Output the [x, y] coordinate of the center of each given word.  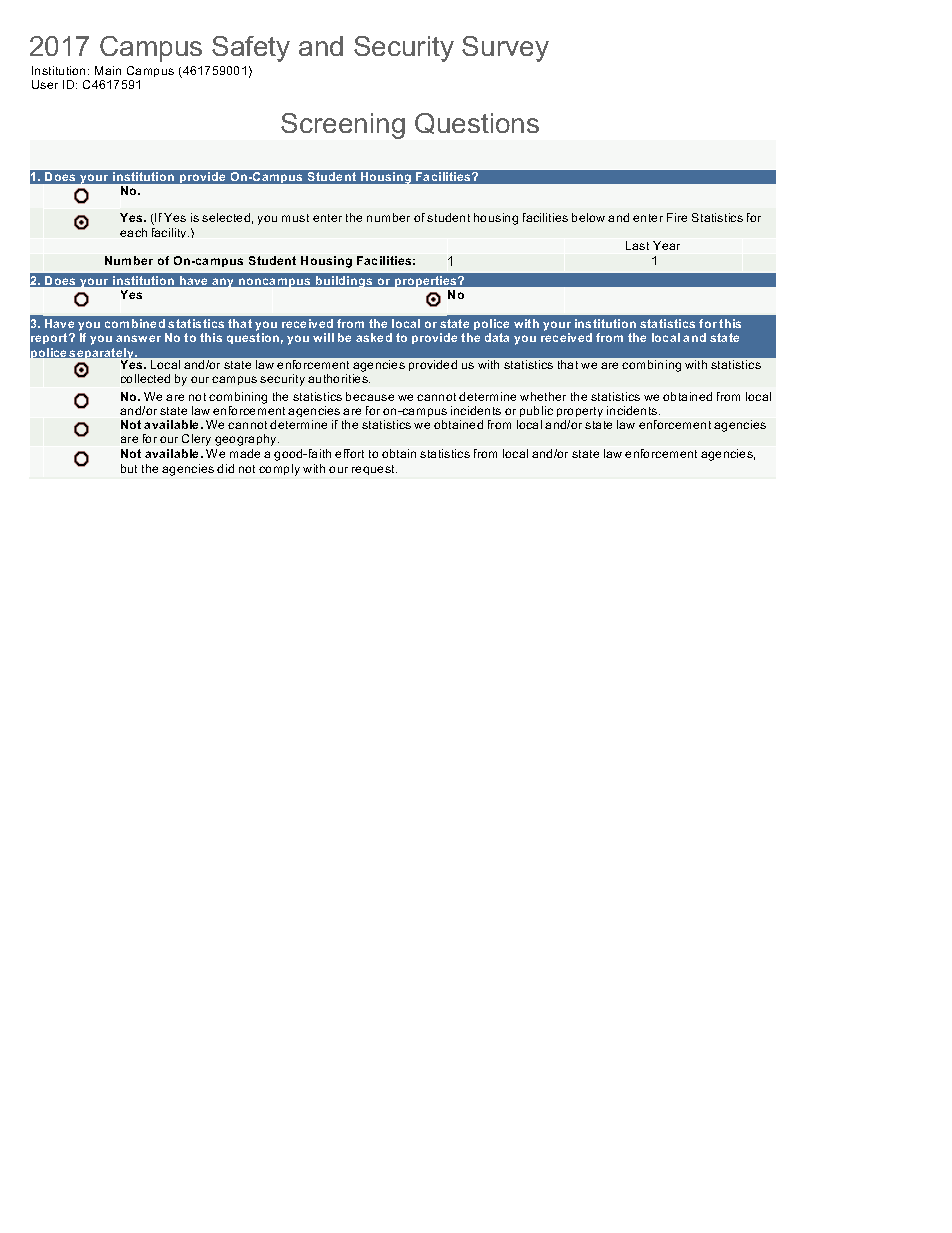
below [588, 217]
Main [108, 70]
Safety [251, 49]
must [295, 218]
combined [135, 323]
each [133, 232]
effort [349, 453]
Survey [505, 49]
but [129, 468]
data [497, 337]
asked [374, 337]
